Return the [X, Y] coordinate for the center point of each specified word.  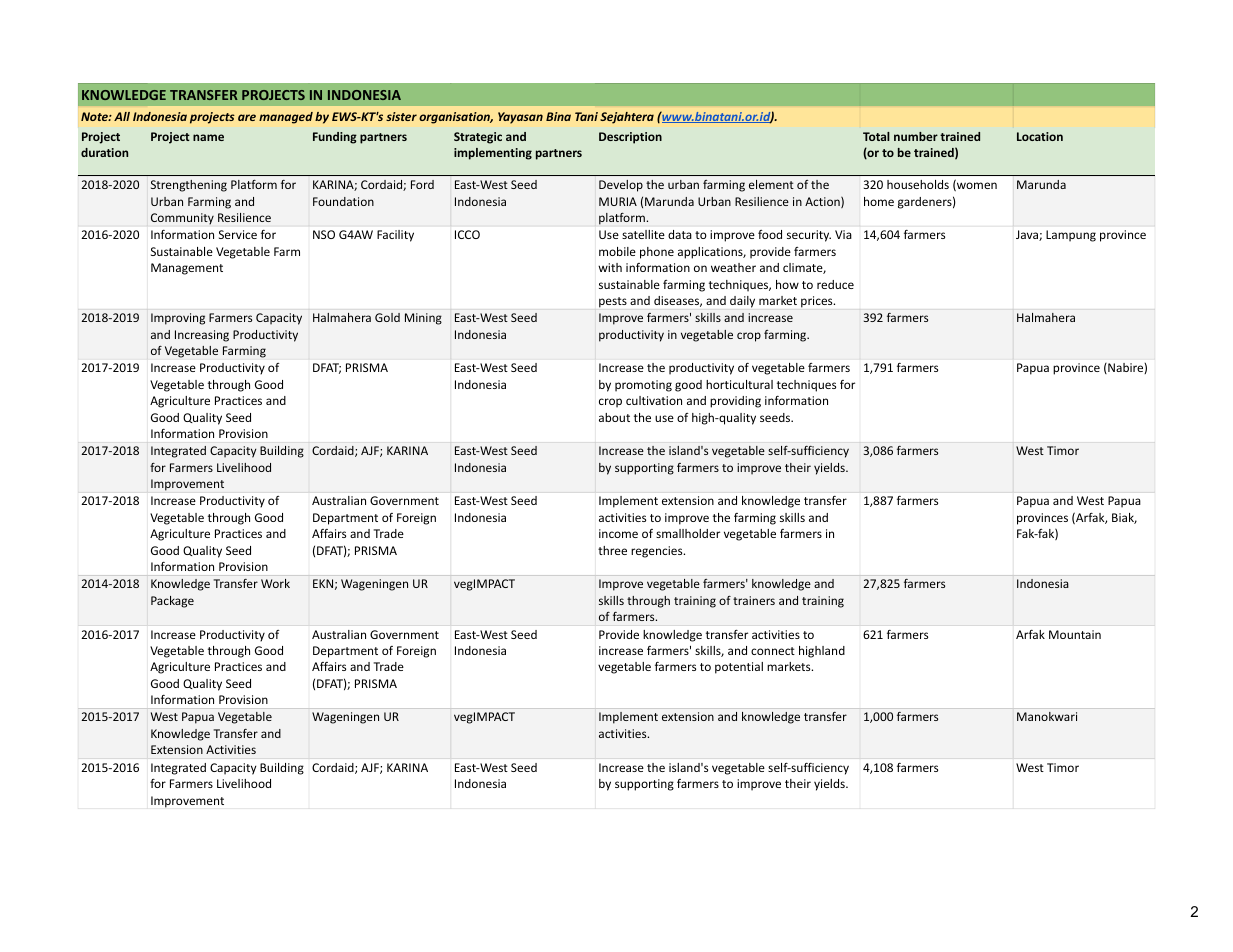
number [916, 136]
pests [613, 302]
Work [275, 583]
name [208, 137]
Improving [178, 319]
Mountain [1075, 634]
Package [172, 602]
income [618, 533]
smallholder [688, 533]
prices [818, 302]
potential [739, 668]
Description [630, 138]
